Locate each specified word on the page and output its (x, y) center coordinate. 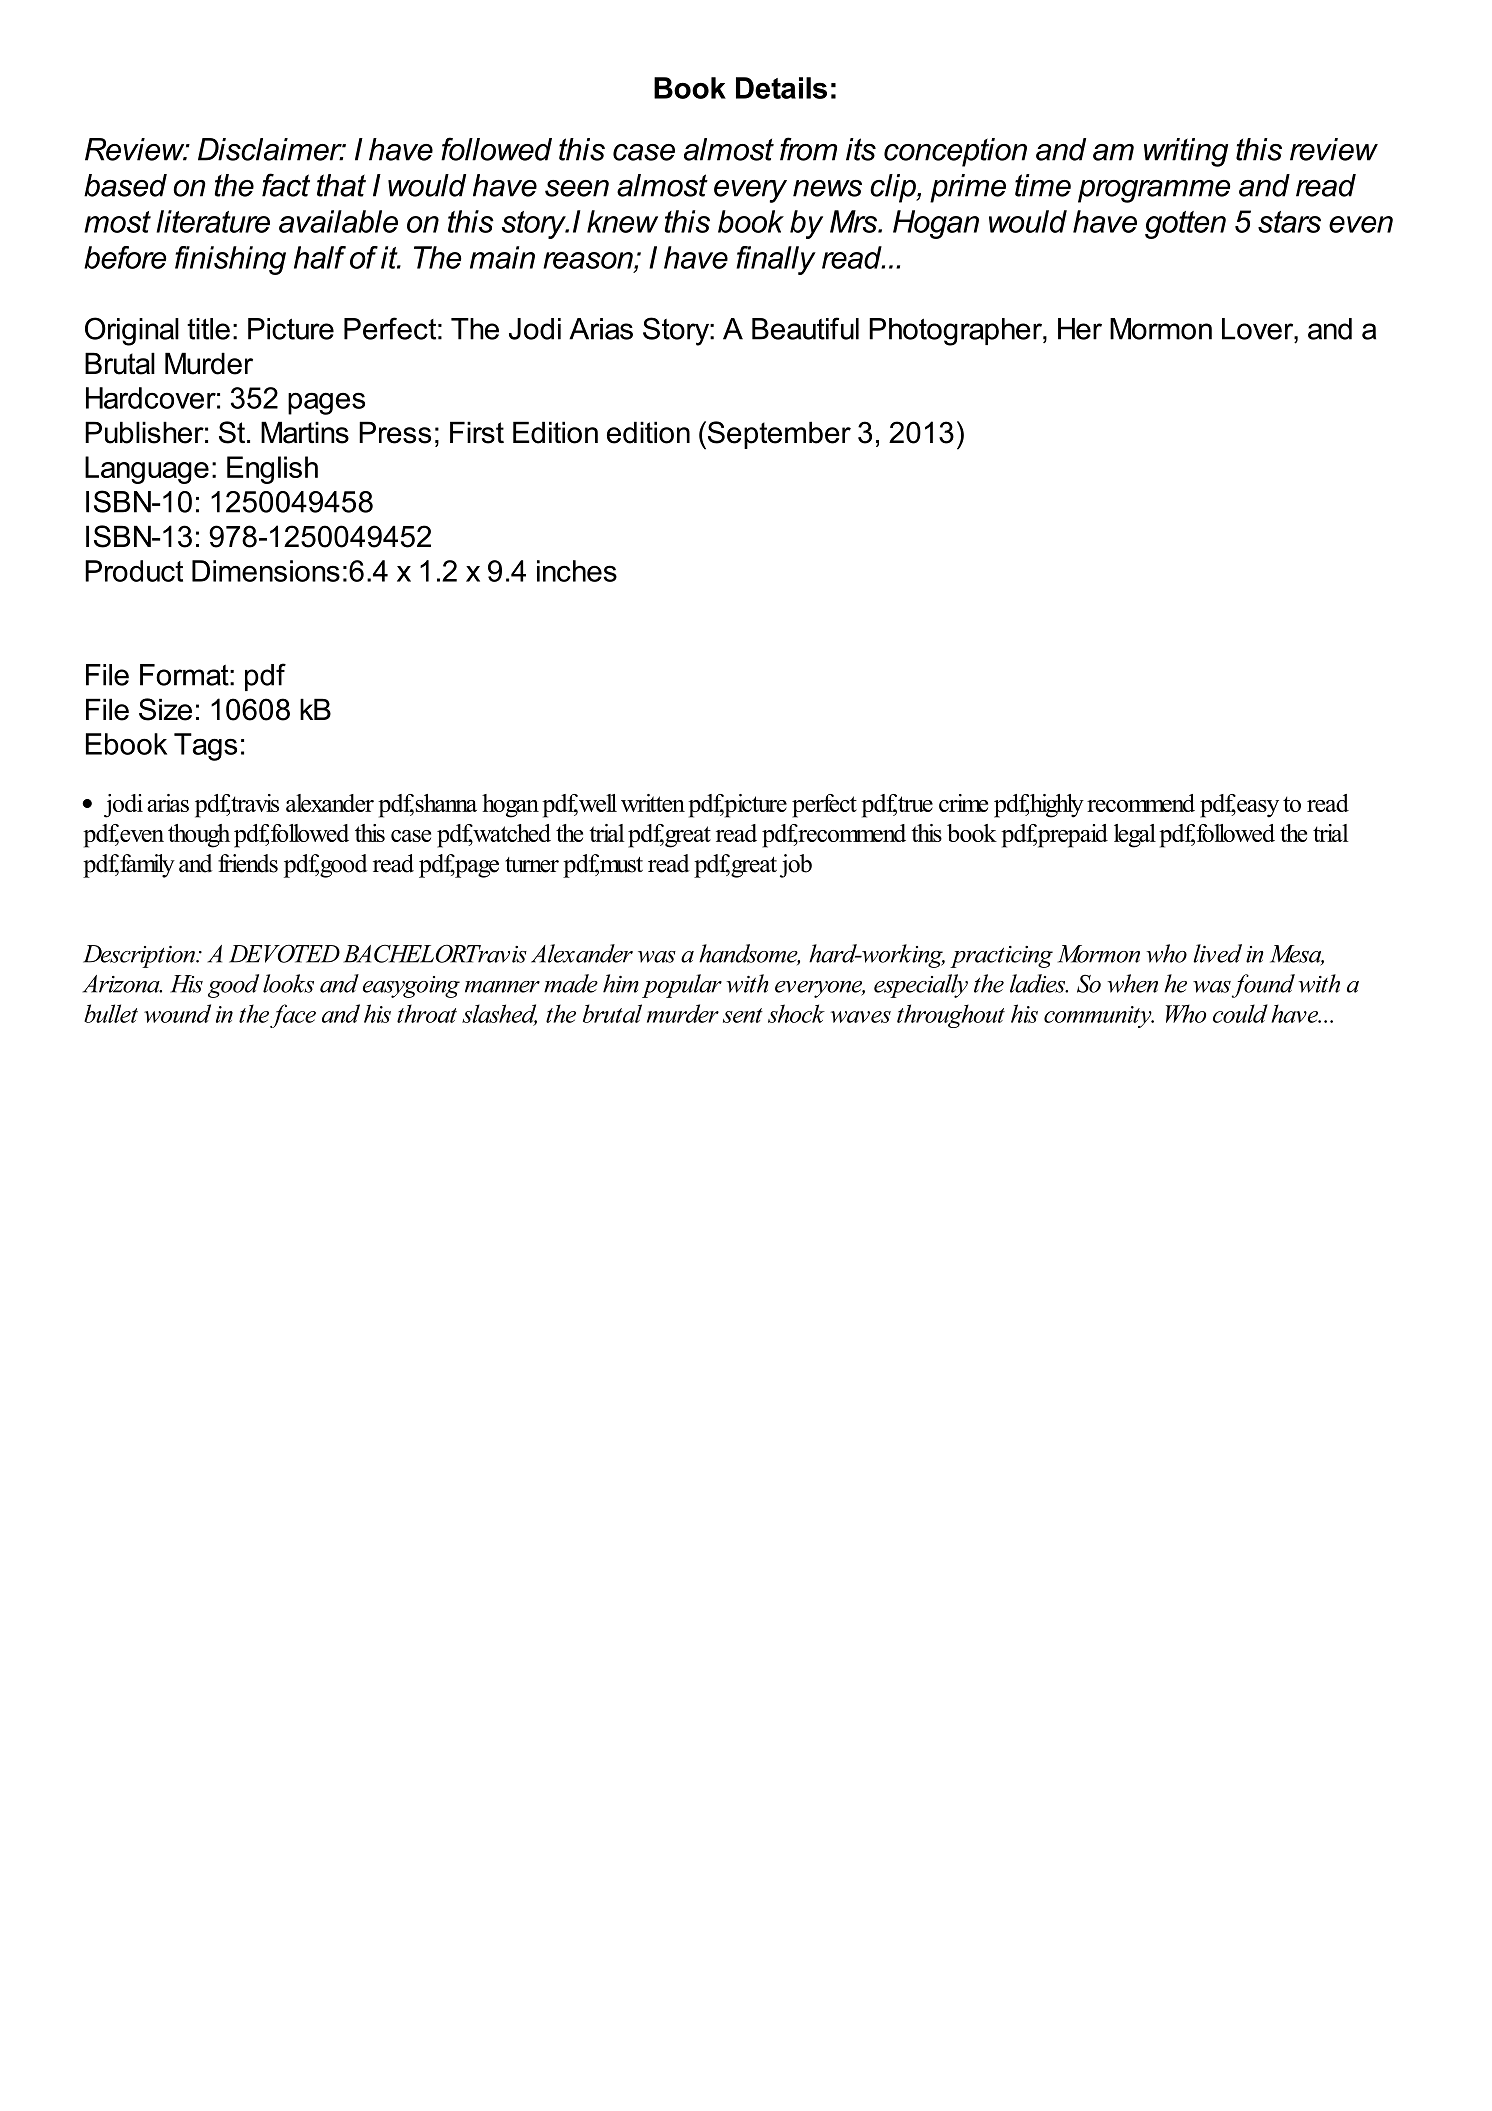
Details (781, 88)
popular (682, 986)
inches (577, 571)
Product (134, 571)
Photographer (956, 332)
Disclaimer (271, 149)
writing (1186, 152)
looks (288, 983)
